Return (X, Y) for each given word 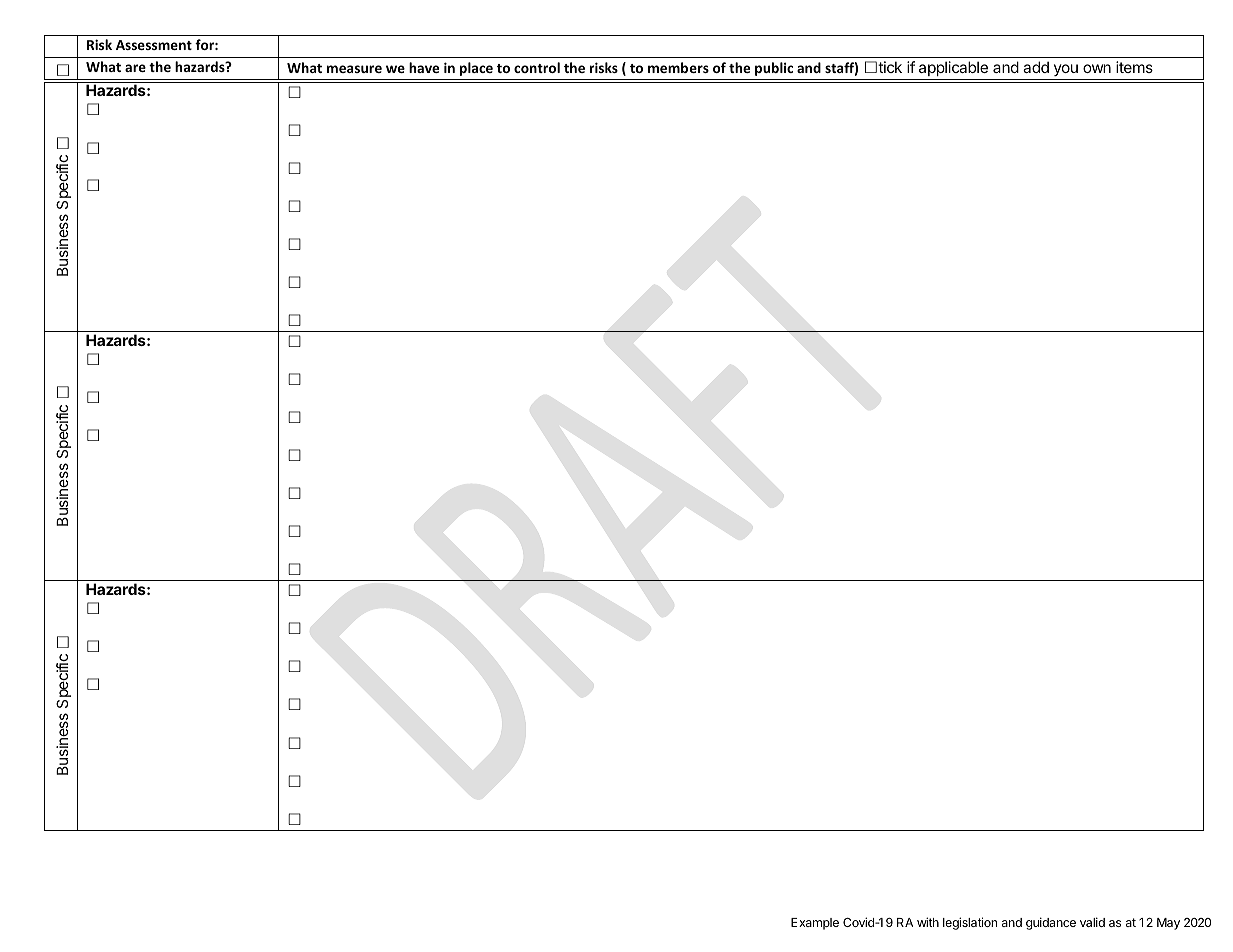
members (678, 67)
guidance (1051, 923)
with (928, 922)
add (1036, 67)
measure (354, 69)
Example (815, 924)
